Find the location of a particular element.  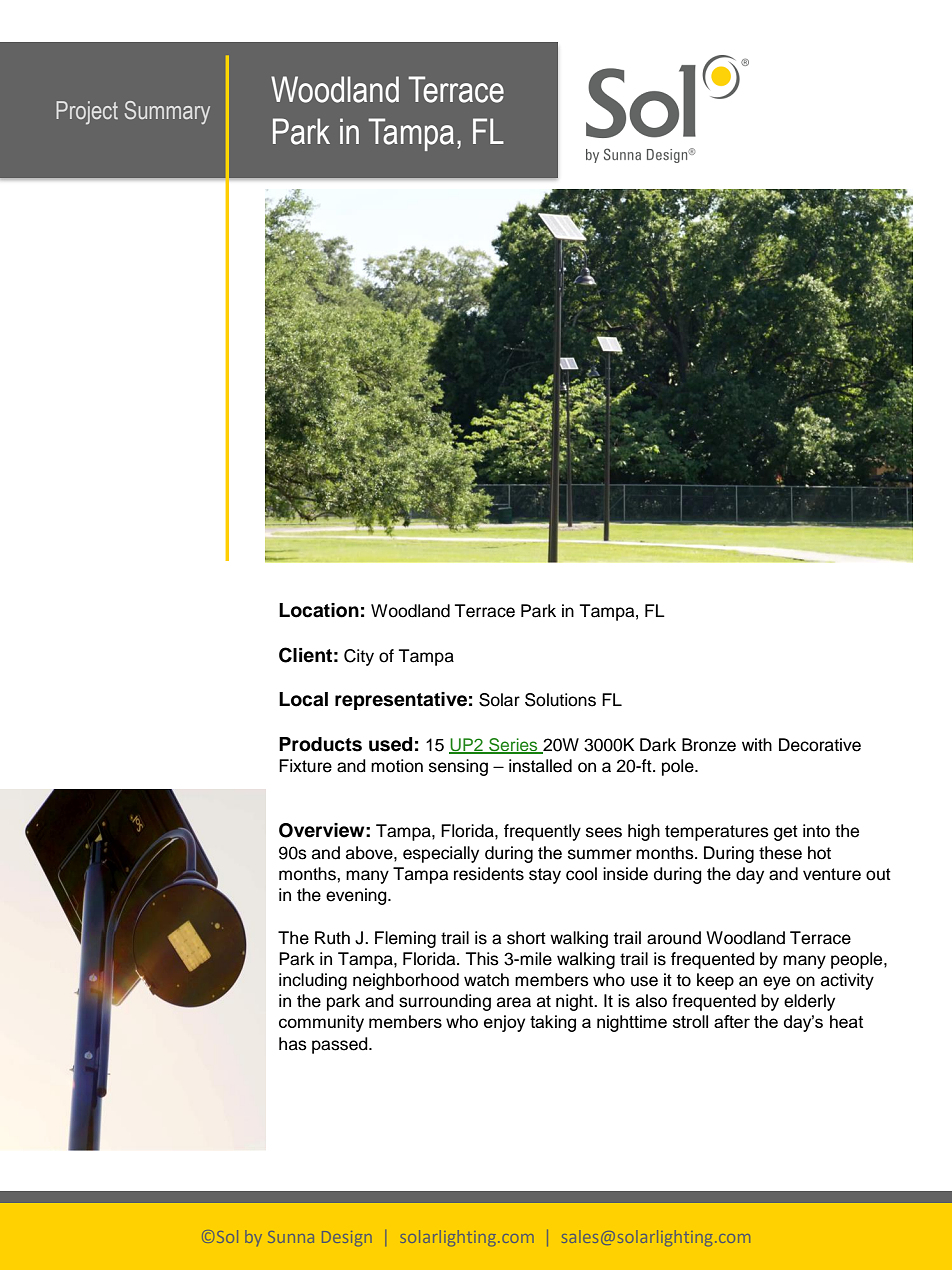

Design is located at coordinates (346, 1238).
